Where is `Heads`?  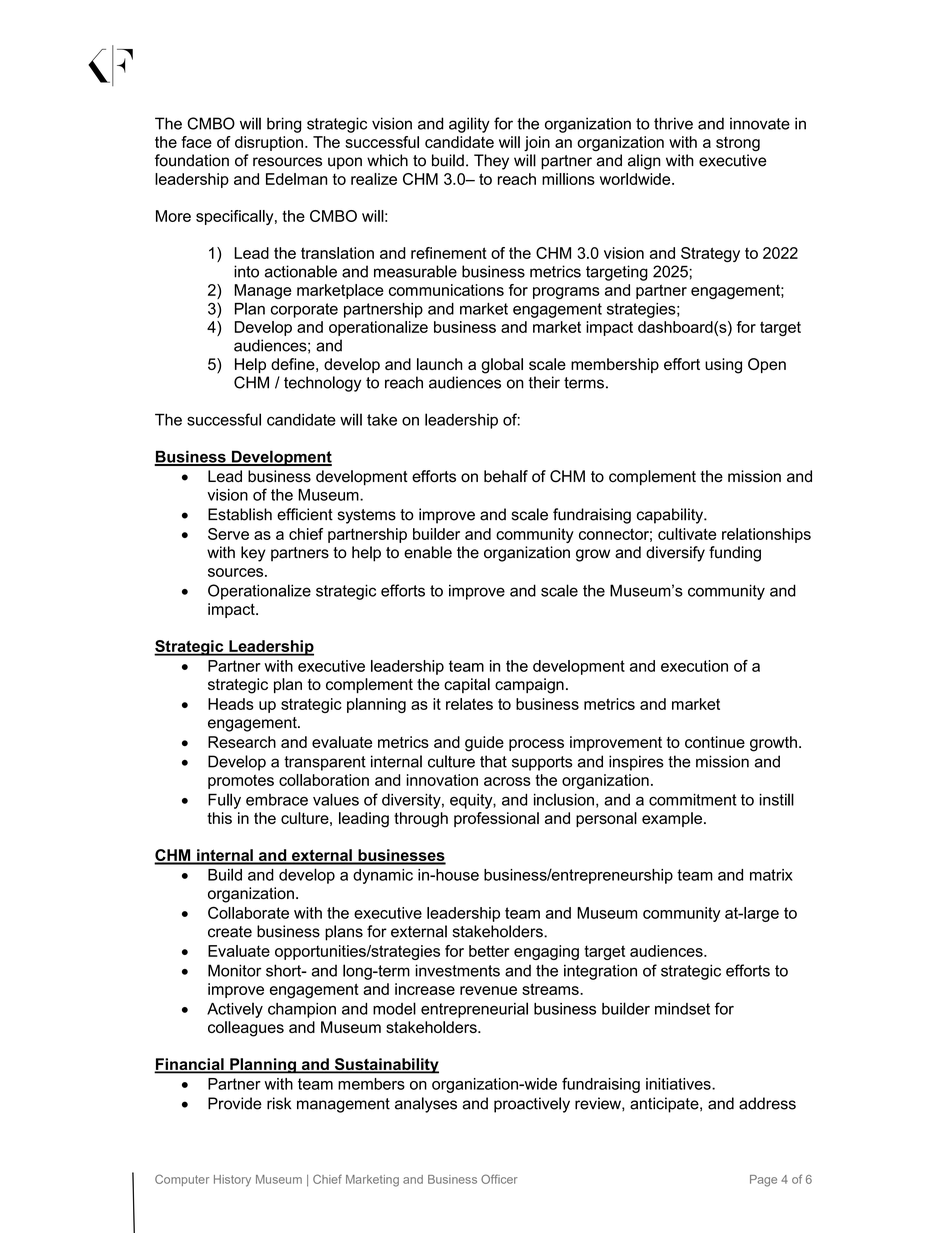
Heads is located at coordinates (231, 704).
